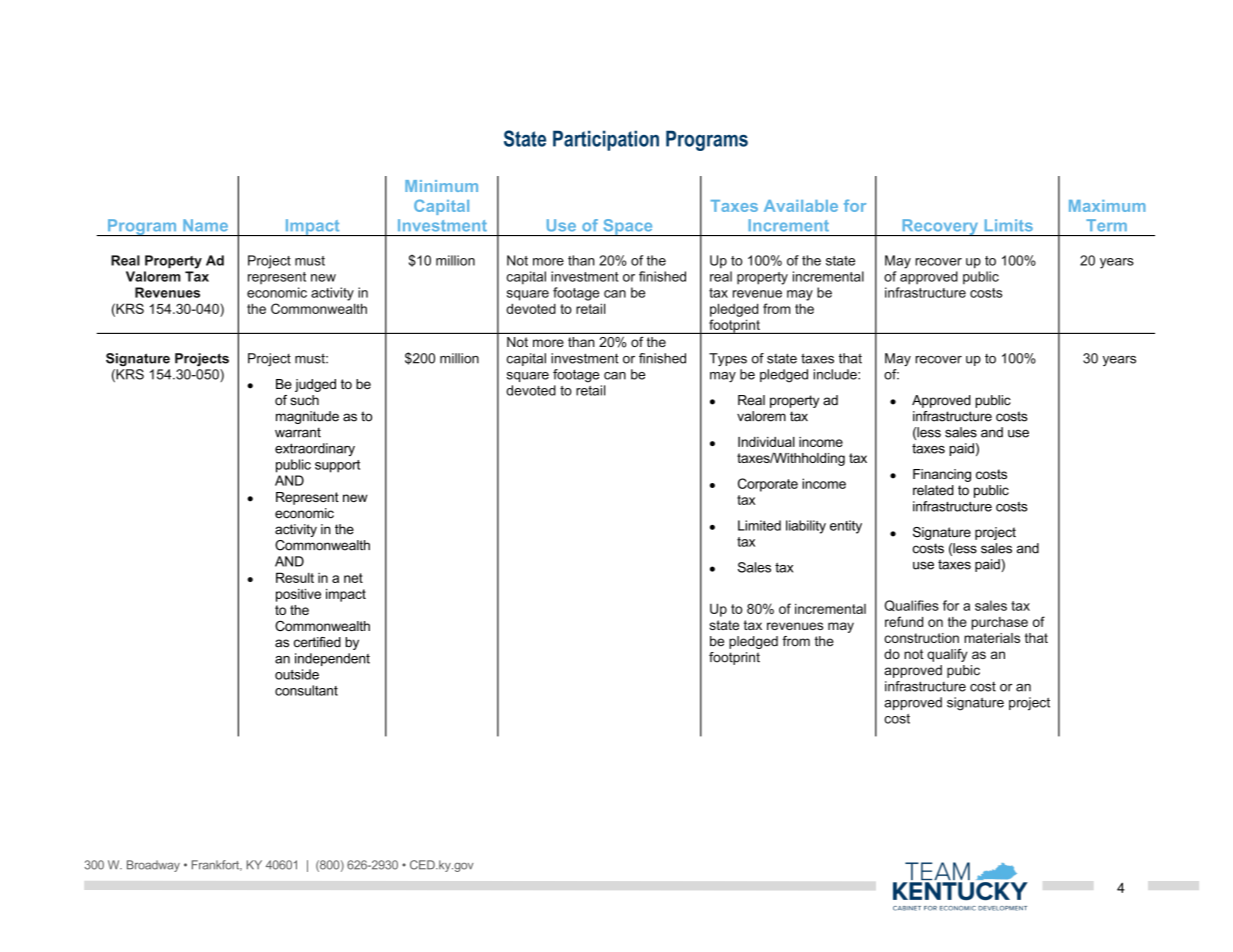 This screenshot has height=952, width=1233. What do you see at coordinates (963, 671) in the screenshot?
I see `pubic` at bounding box center [963, 671].
